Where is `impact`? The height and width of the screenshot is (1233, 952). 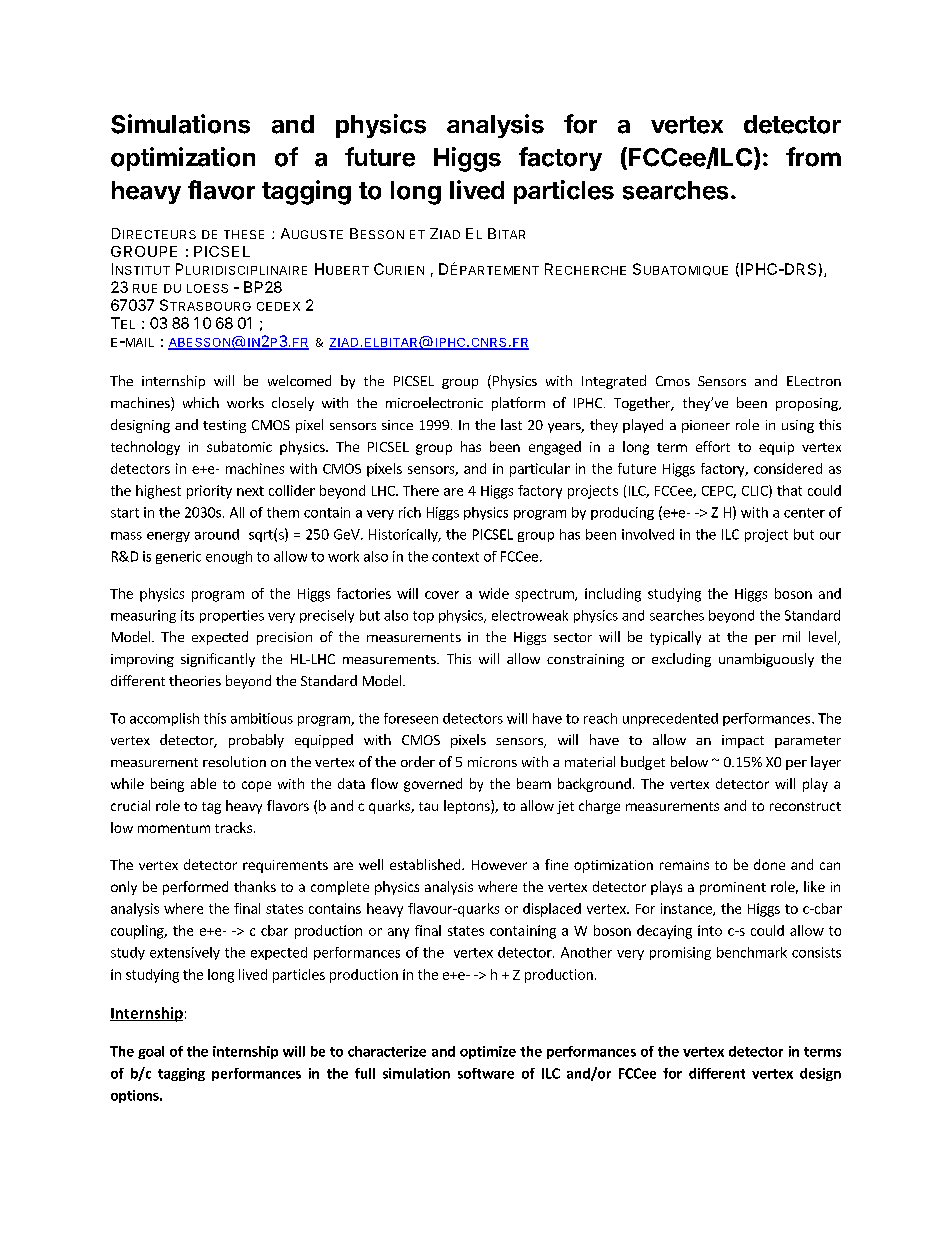
impact is located at coordinates (743, 741).
